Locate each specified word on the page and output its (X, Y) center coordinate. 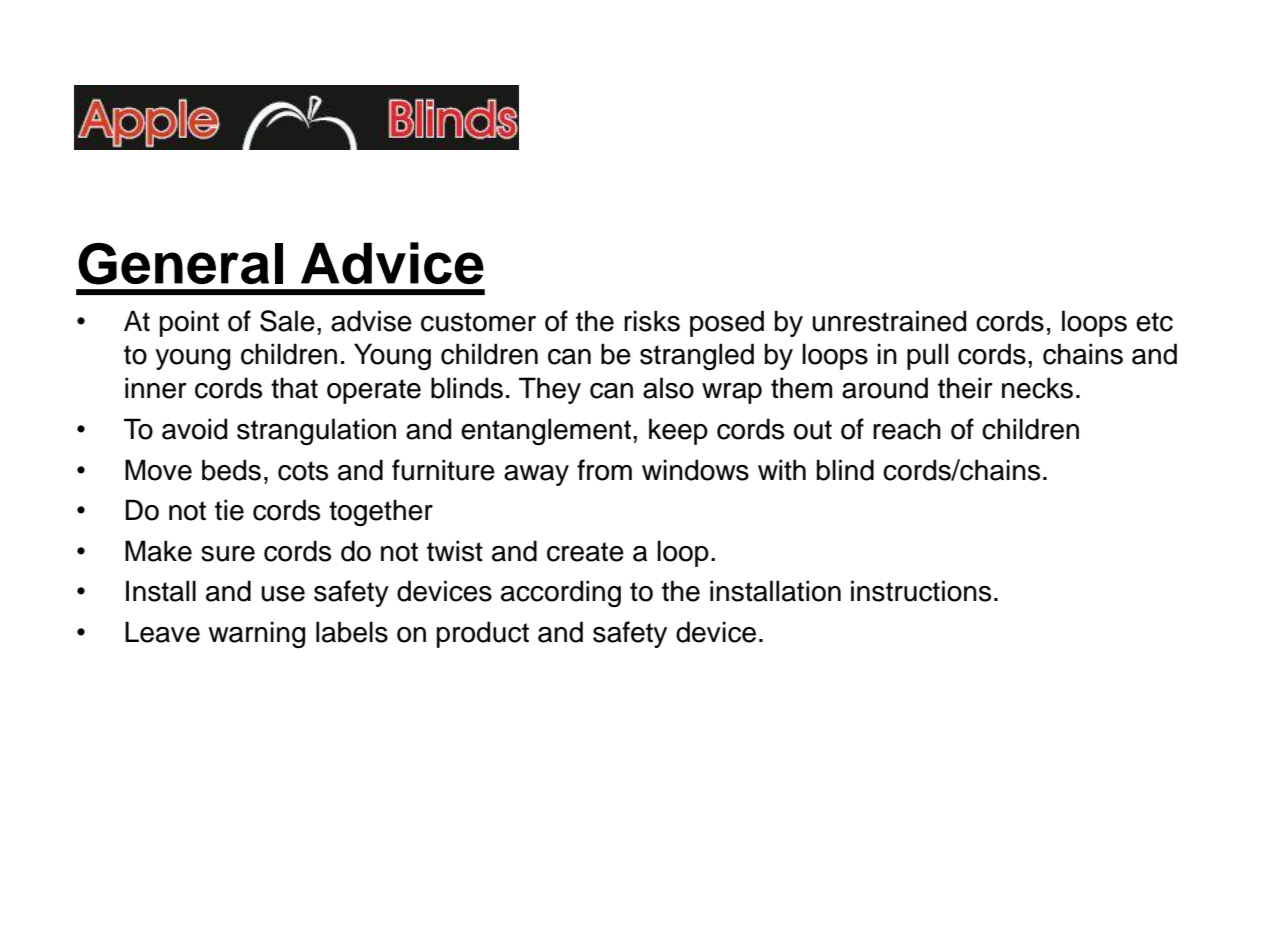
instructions (921, 591)
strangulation (316, 432)
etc (1154, 322)
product (483, 634)
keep (678, 431)
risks (652, 321)
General (180, 264)
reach (907, 429)
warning (256, 635)
